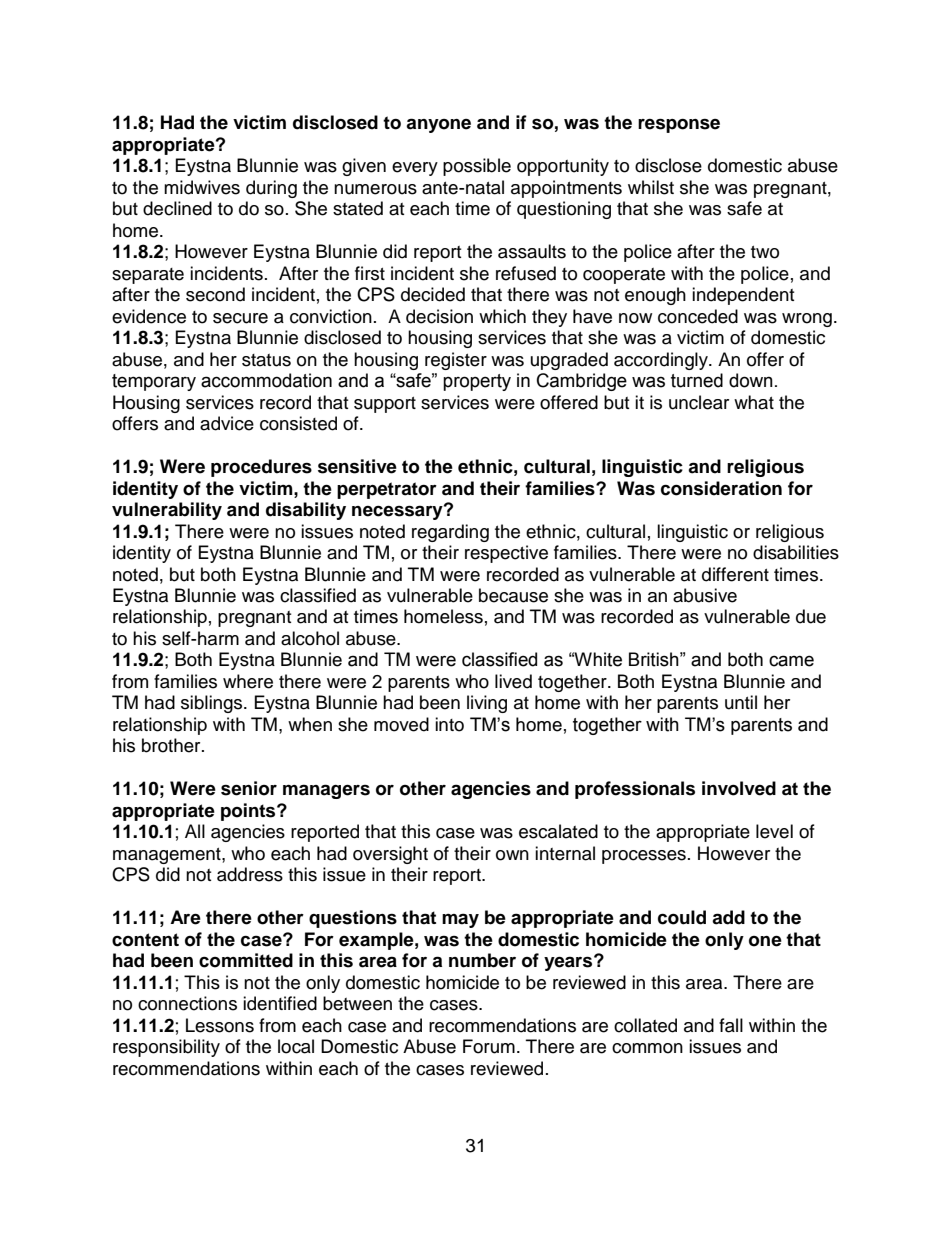 Image resolution: width=952 pixels, height=1233 pixels. What do you see at coordinates (477, 167) in the screenshot?
I see `possible` at bounding box center [477, 167].
